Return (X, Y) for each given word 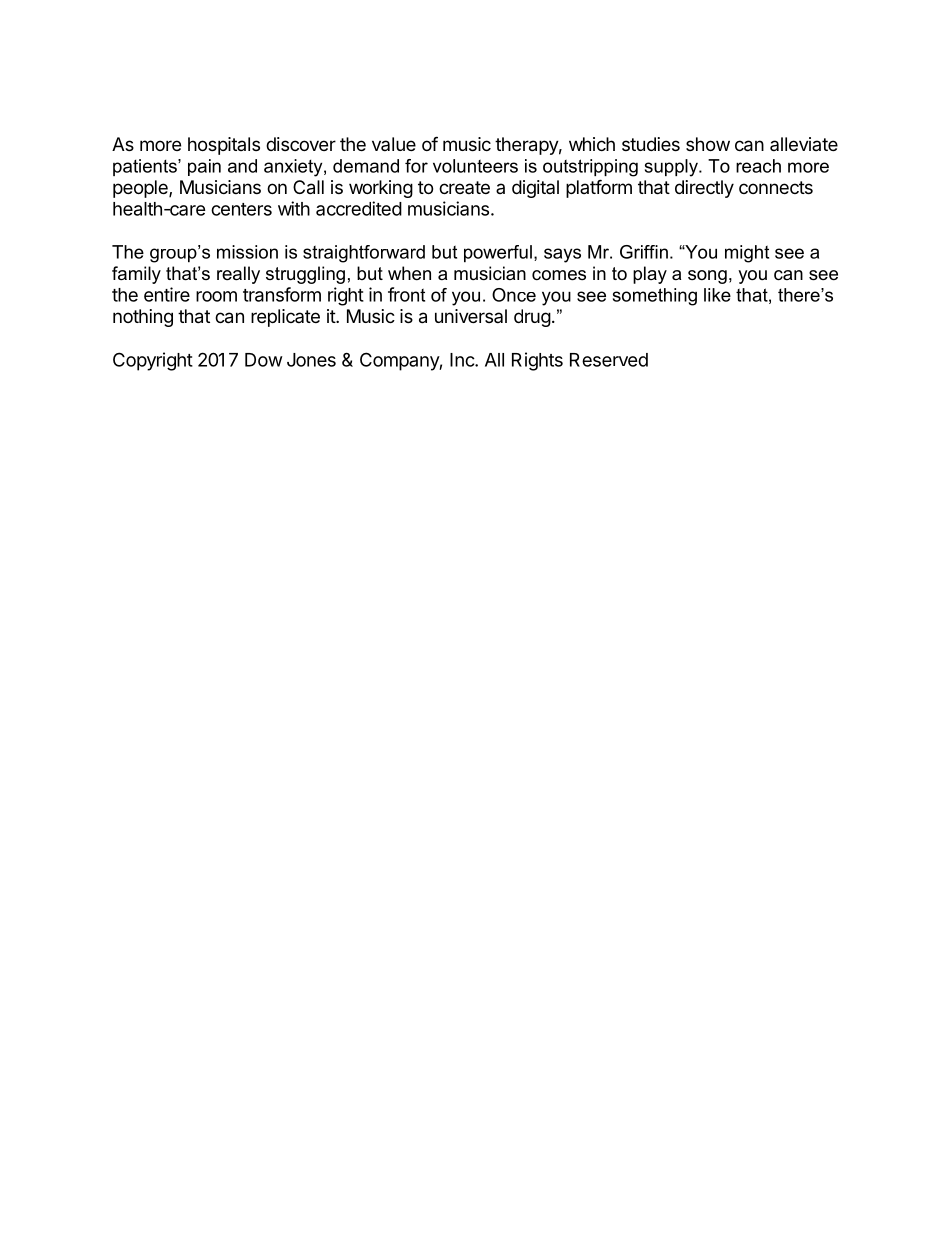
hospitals (224, 146)
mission (247, 252)
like (717, 295)
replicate (285, 318)
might (747, 254)
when (409, 273)
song (707, 277)
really (238, 275)
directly (704, 189)
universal (471, 316)
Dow (264, 360)
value (394, 144)
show (708, 144)
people (141, 189)
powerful (498, 254)
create (464, 187)
